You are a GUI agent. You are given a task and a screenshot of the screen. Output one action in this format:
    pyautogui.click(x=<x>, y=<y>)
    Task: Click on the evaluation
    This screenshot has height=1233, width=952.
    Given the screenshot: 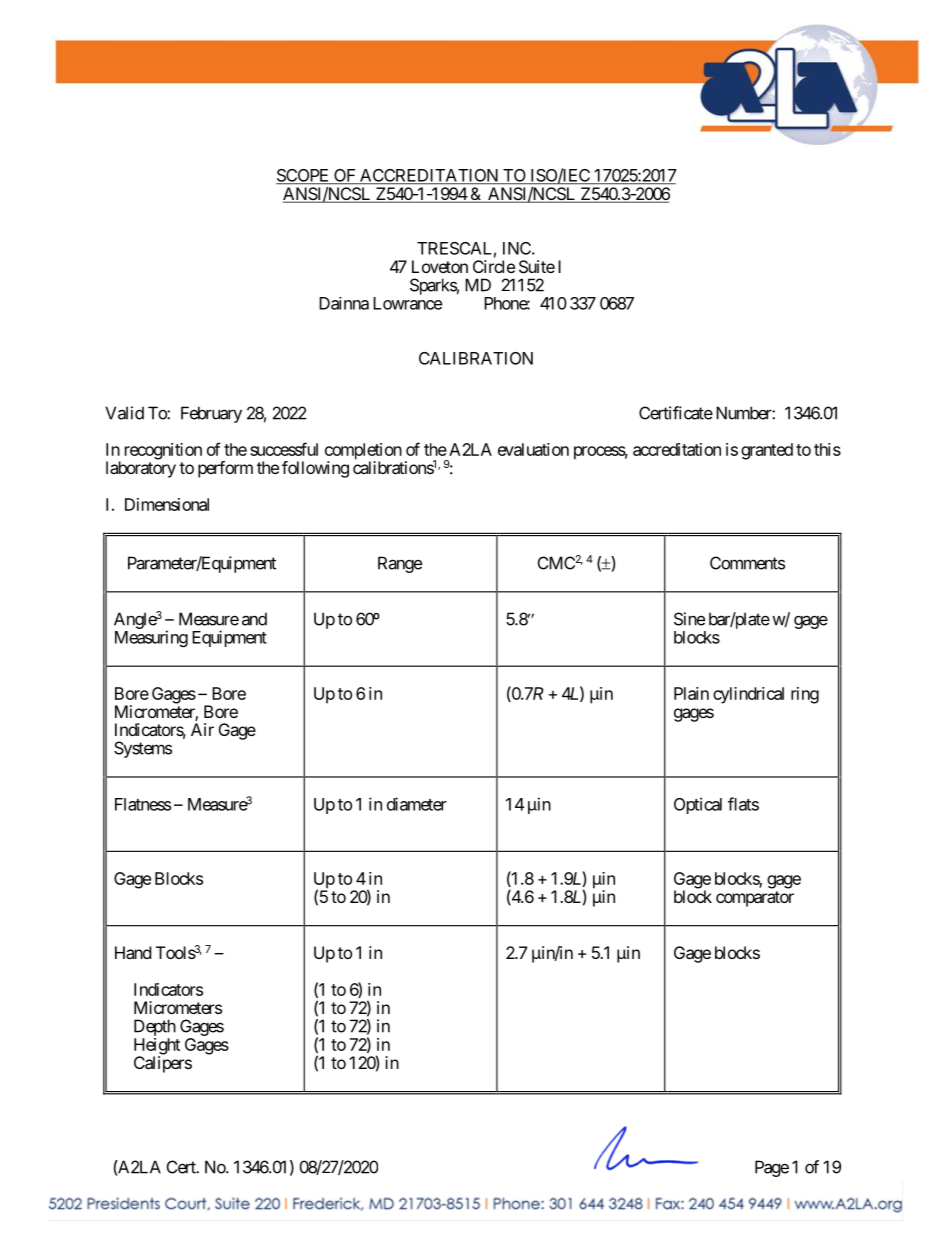 What is the action you would take?
    pyautogui.click(x=533, y=449)
